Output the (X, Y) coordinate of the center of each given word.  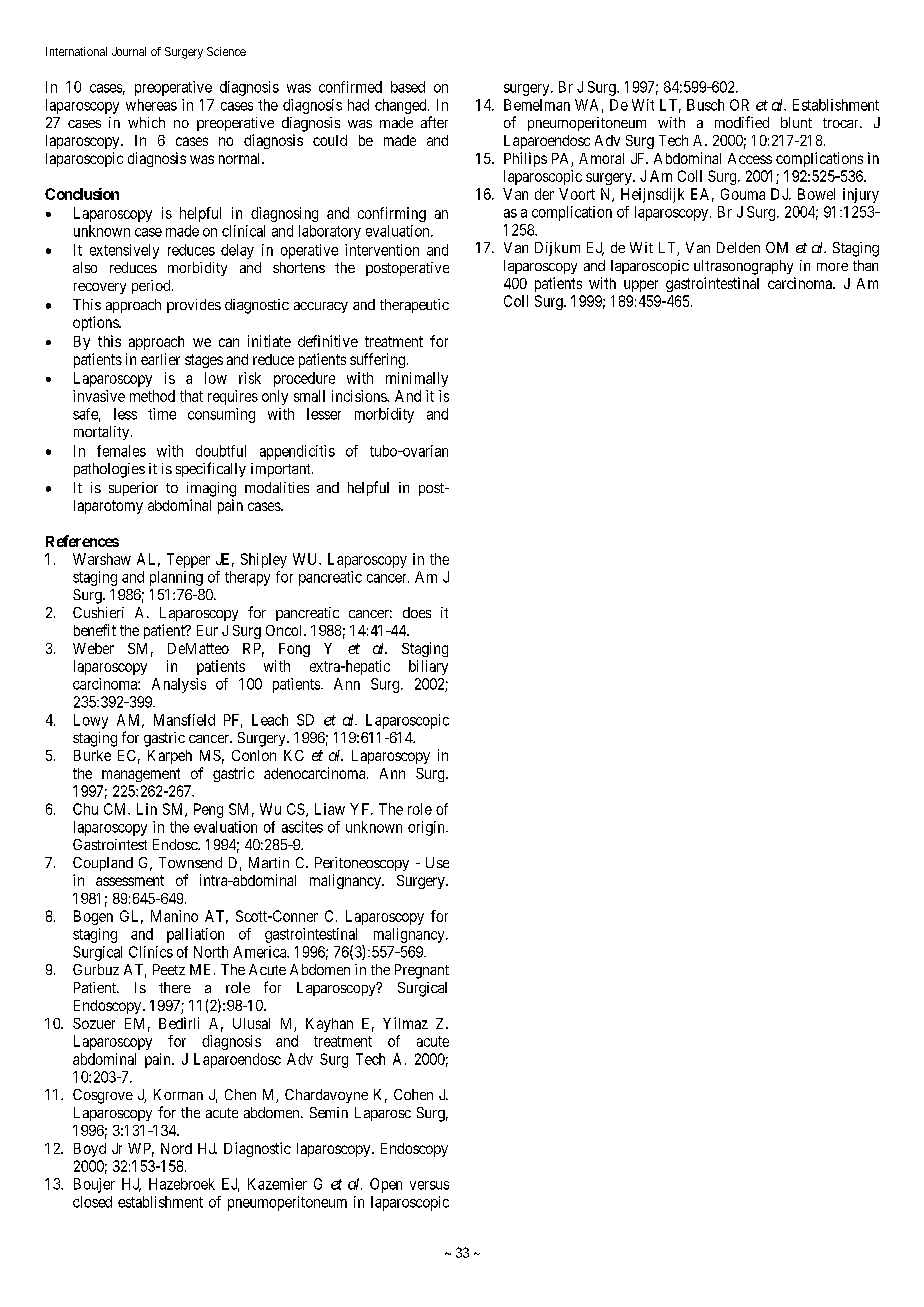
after (434, 122)
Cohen (413, 1094)
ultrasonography (743, 267)
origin (427, 828)
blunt (796, 122)
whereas (151, 105)
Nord (176, 1148)
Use (437, 862)
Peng (208, 810)
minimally (417, 379)
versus (429, 1185)
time (162, 414)
